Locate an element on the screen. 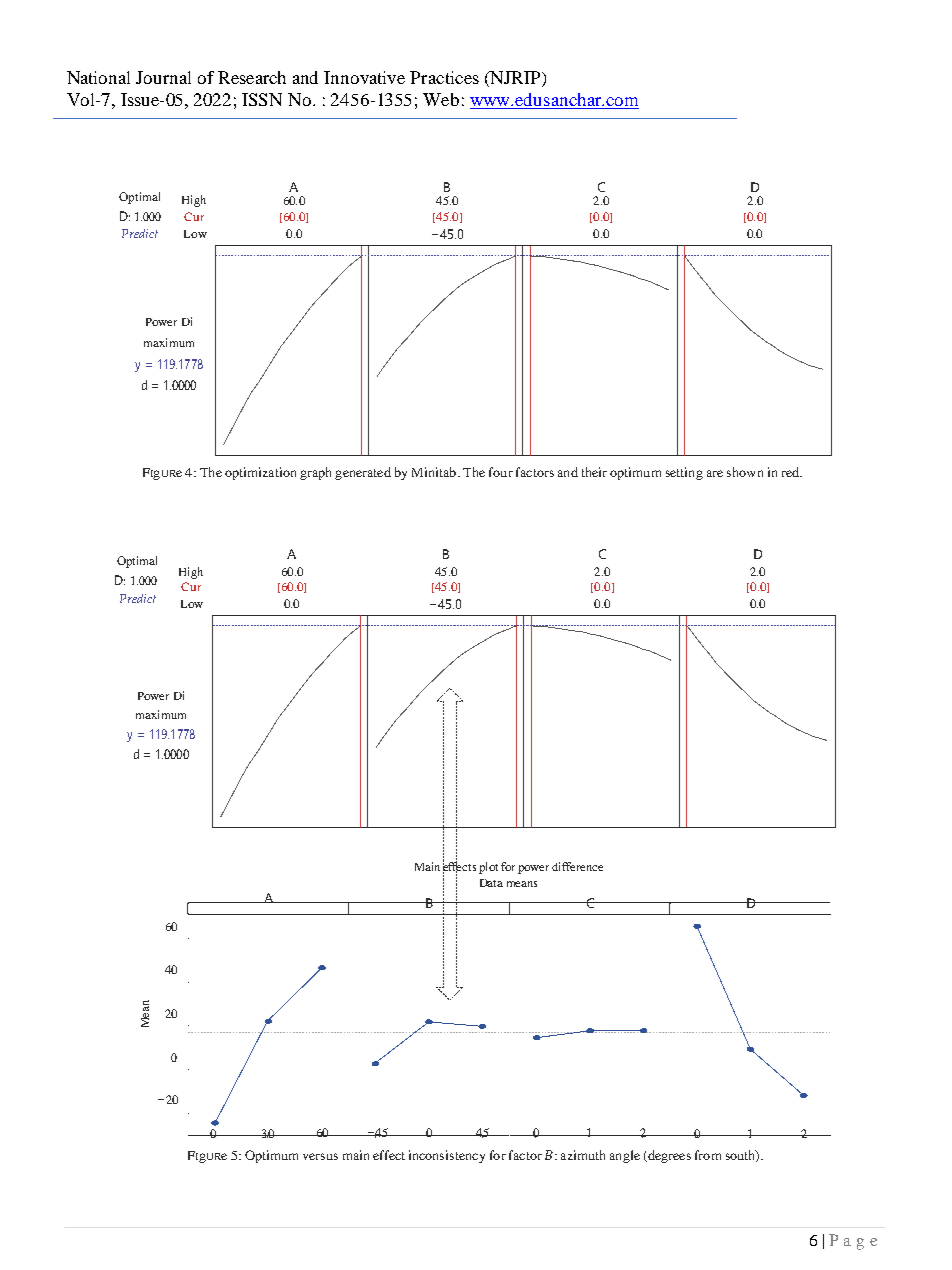 The width and height of the screenshot is (952, 1270). are is located at coordinates (715, 473).
